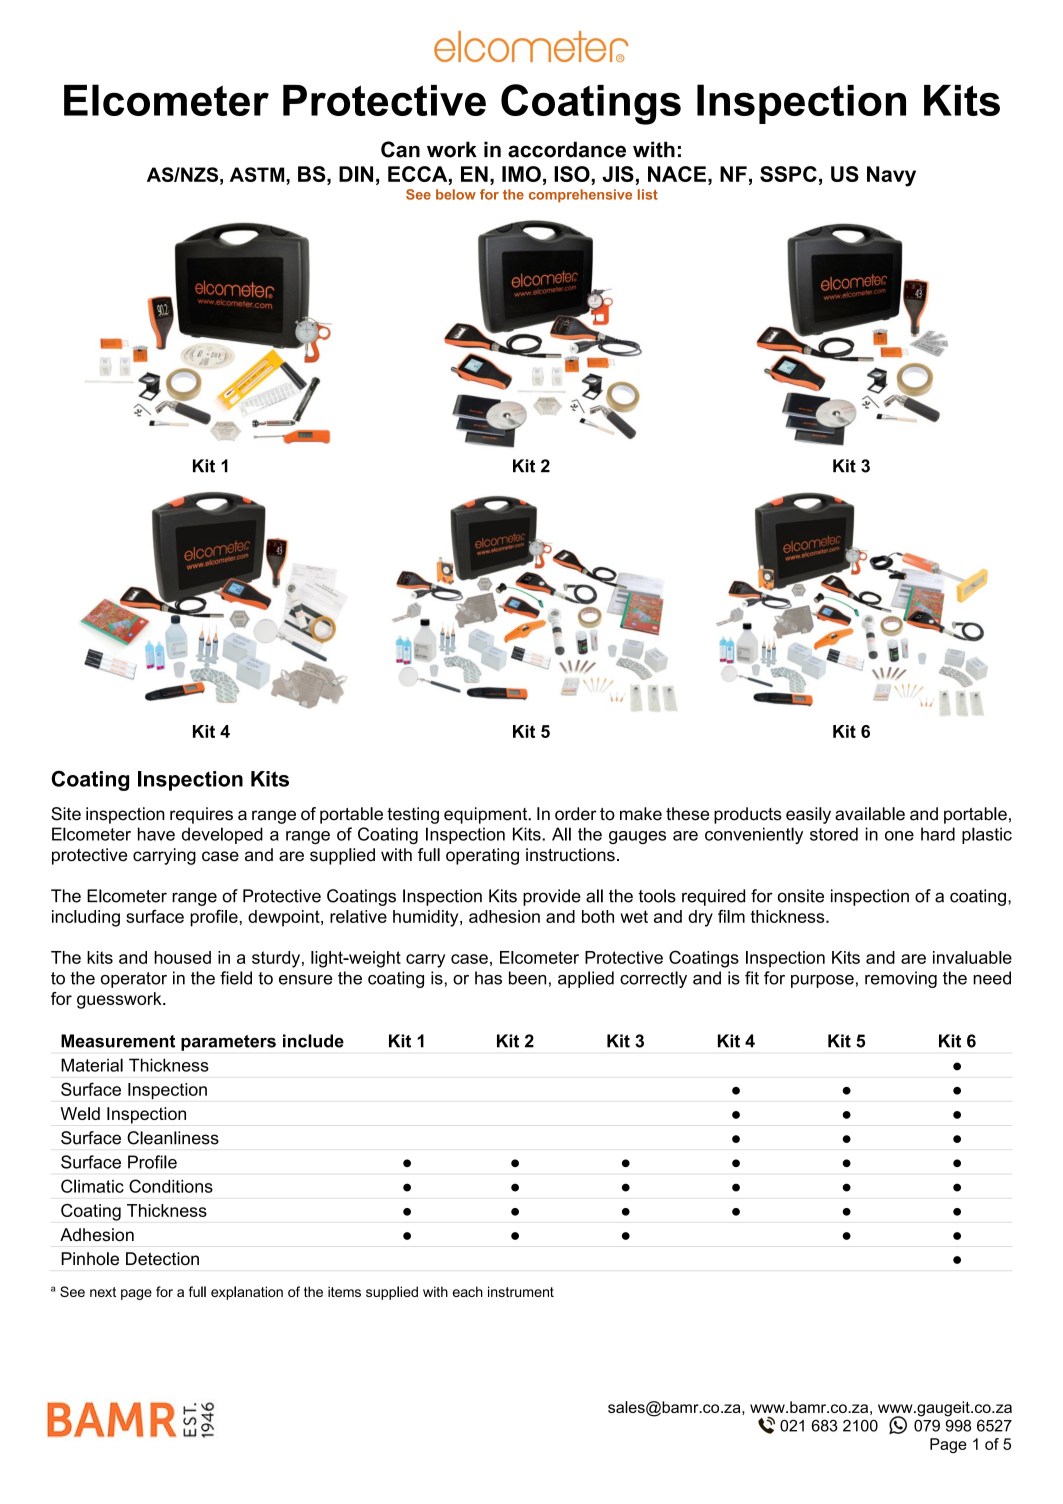 This page has height=1504, width=1063. What do you see at coordinates (182, 957) in the page?
I see `housed` at bounding box center [182, 957].
